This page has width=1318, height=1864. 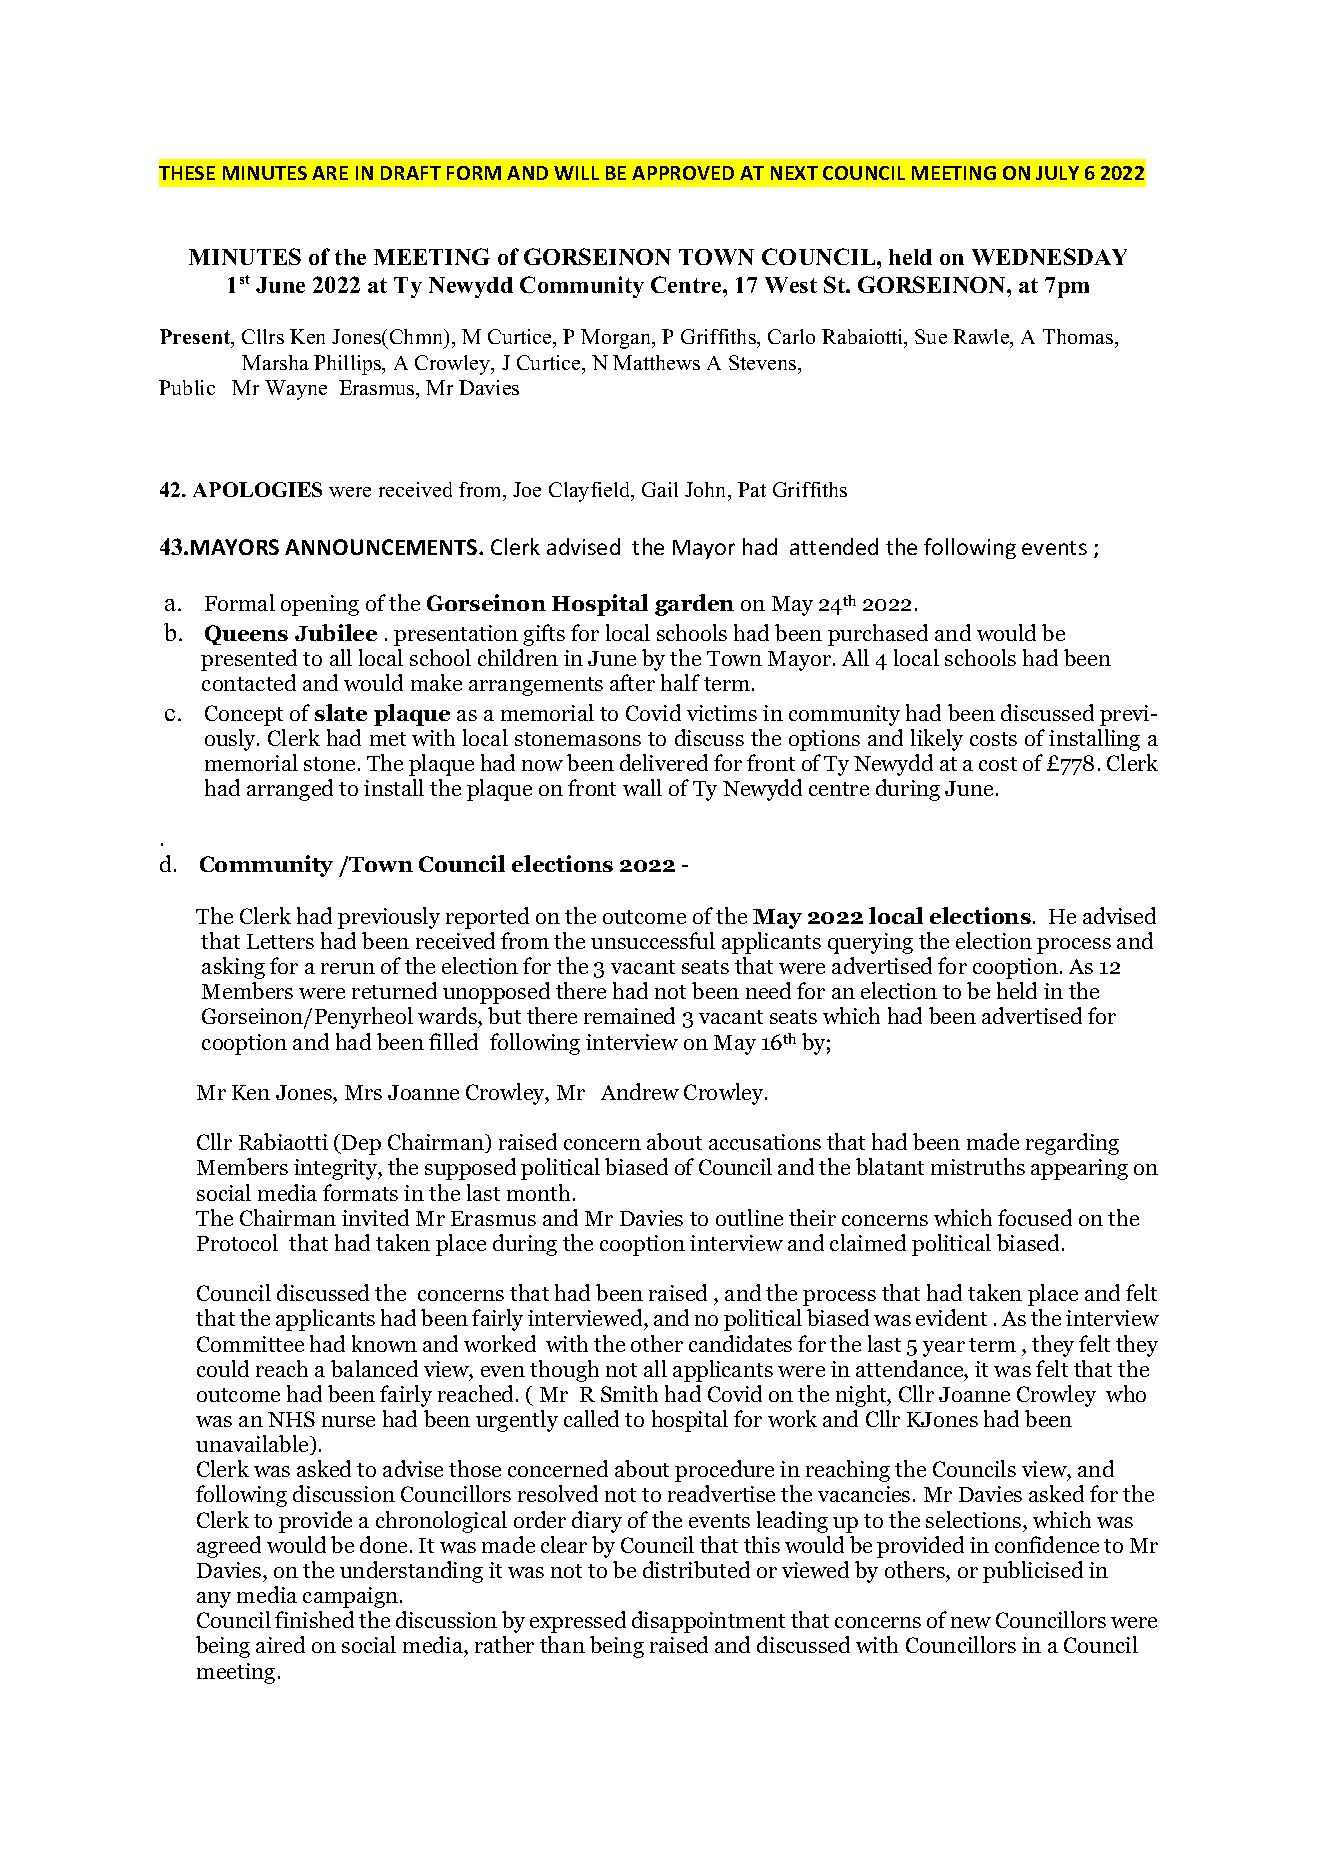 I want to click on ARE, so click(x=330, y=173).
